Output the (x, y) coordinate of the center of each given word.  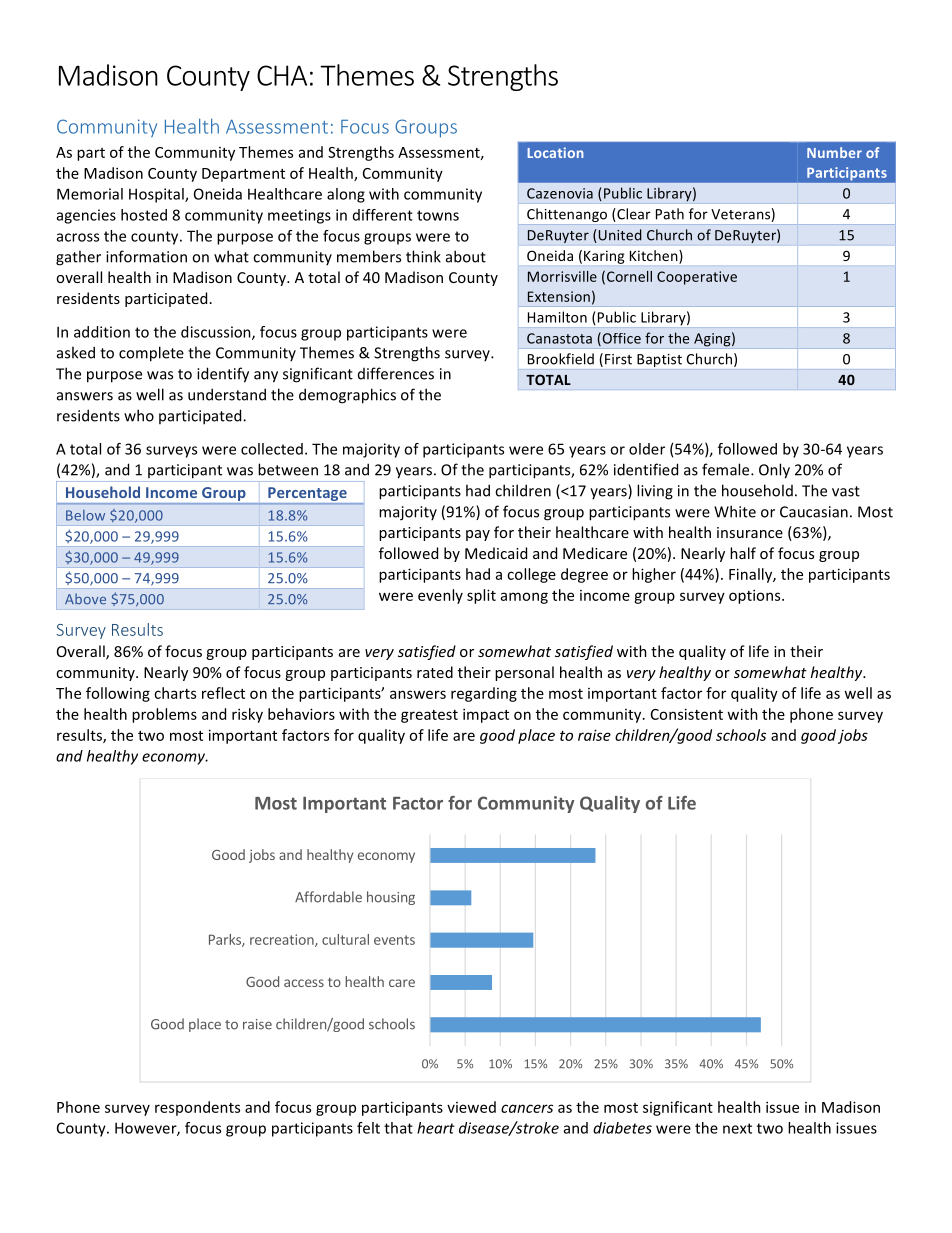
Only (774, 471)
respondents (197, 1108)
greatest (429, 716)
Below (85, 515)
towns (438, 215)
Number (834, 152)
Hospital (157, 195)
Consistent (687, 714)
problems (164, 715)
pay (478, 535)
